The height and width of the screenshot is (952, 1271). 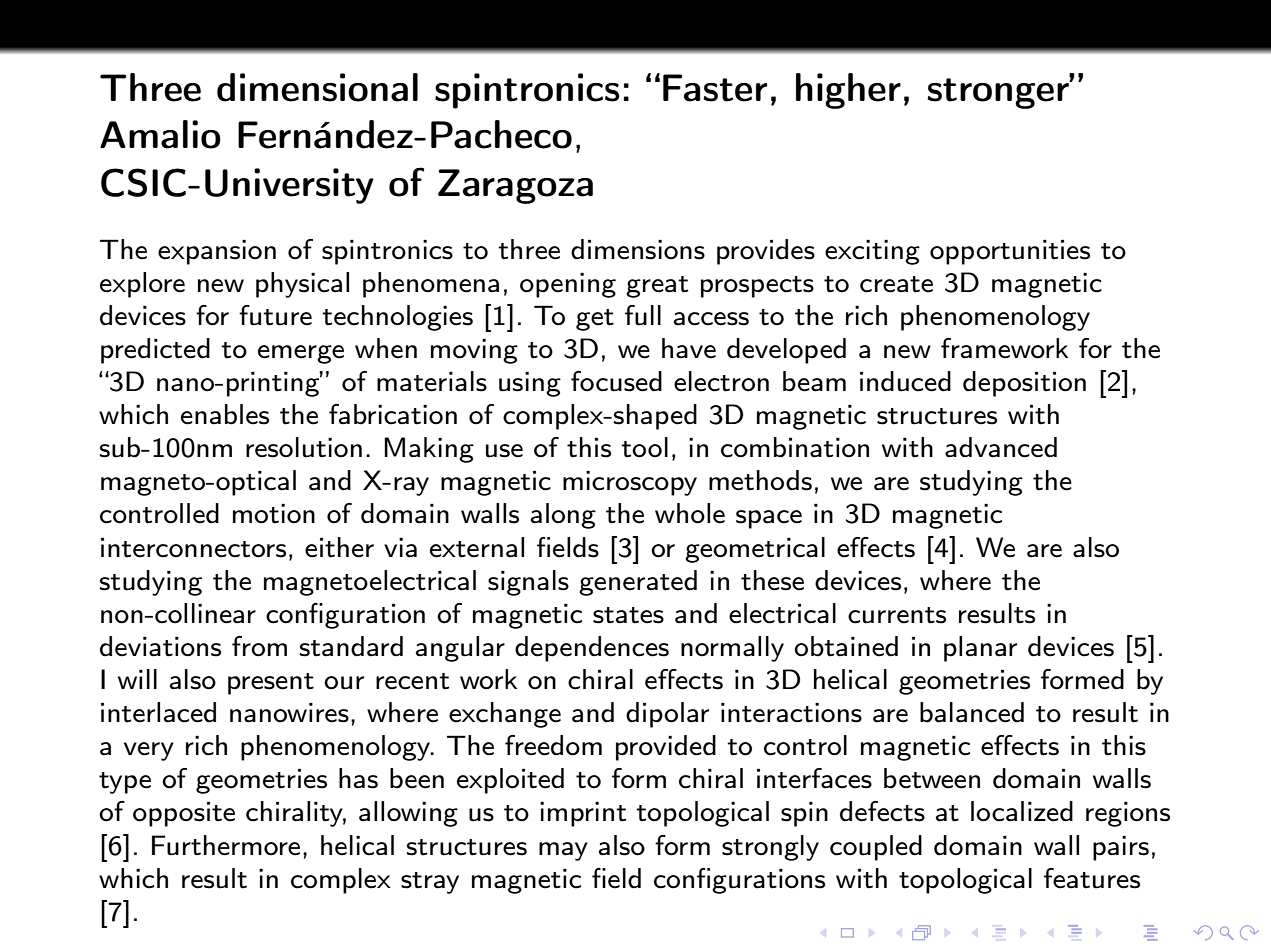 I want to click on dimensional, so click(x=317, y=87).
